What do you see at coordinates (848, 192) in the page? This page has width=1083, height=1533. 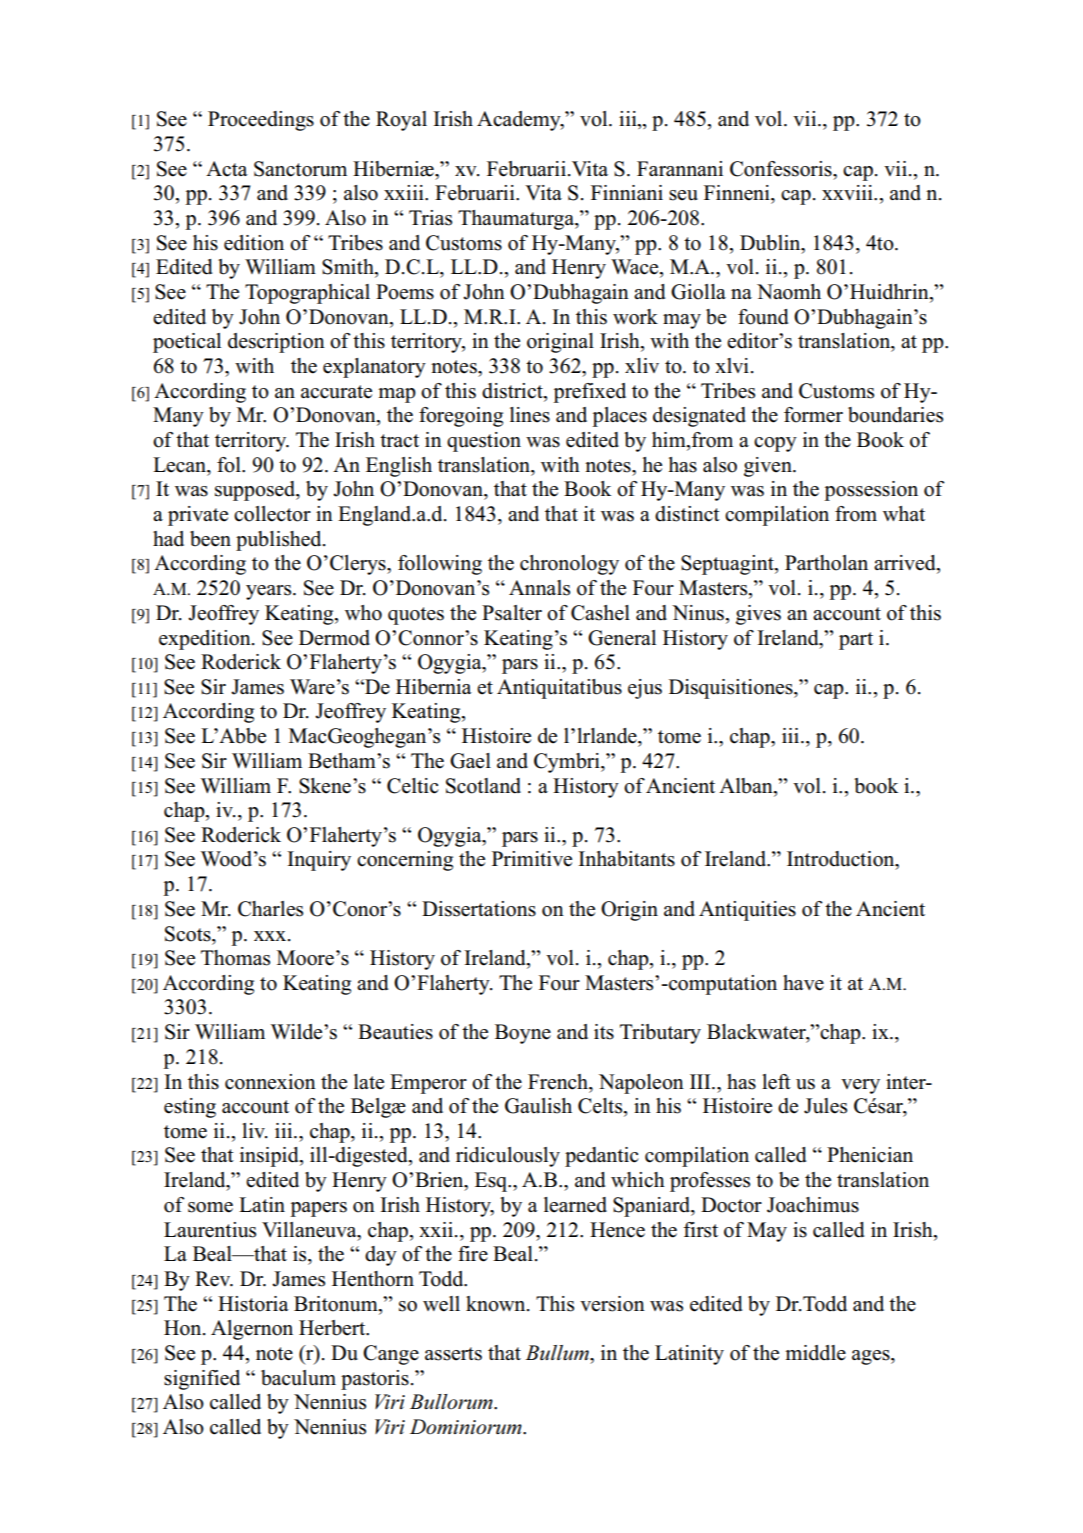 I see `xxviii` at bounding box center [848, 192].
